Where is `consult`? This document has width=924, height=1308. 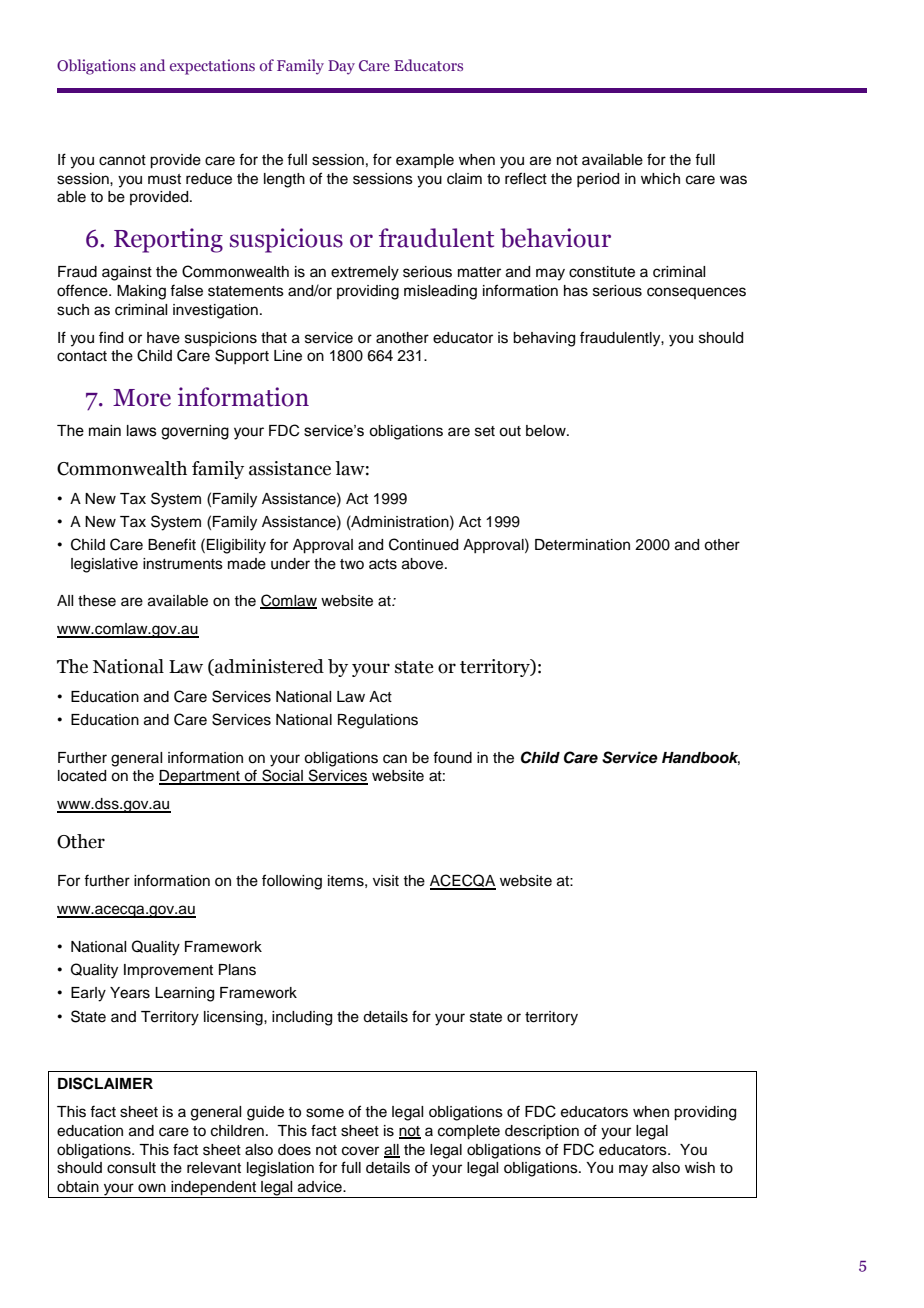 consult is located at coordinates (131, 1168).
